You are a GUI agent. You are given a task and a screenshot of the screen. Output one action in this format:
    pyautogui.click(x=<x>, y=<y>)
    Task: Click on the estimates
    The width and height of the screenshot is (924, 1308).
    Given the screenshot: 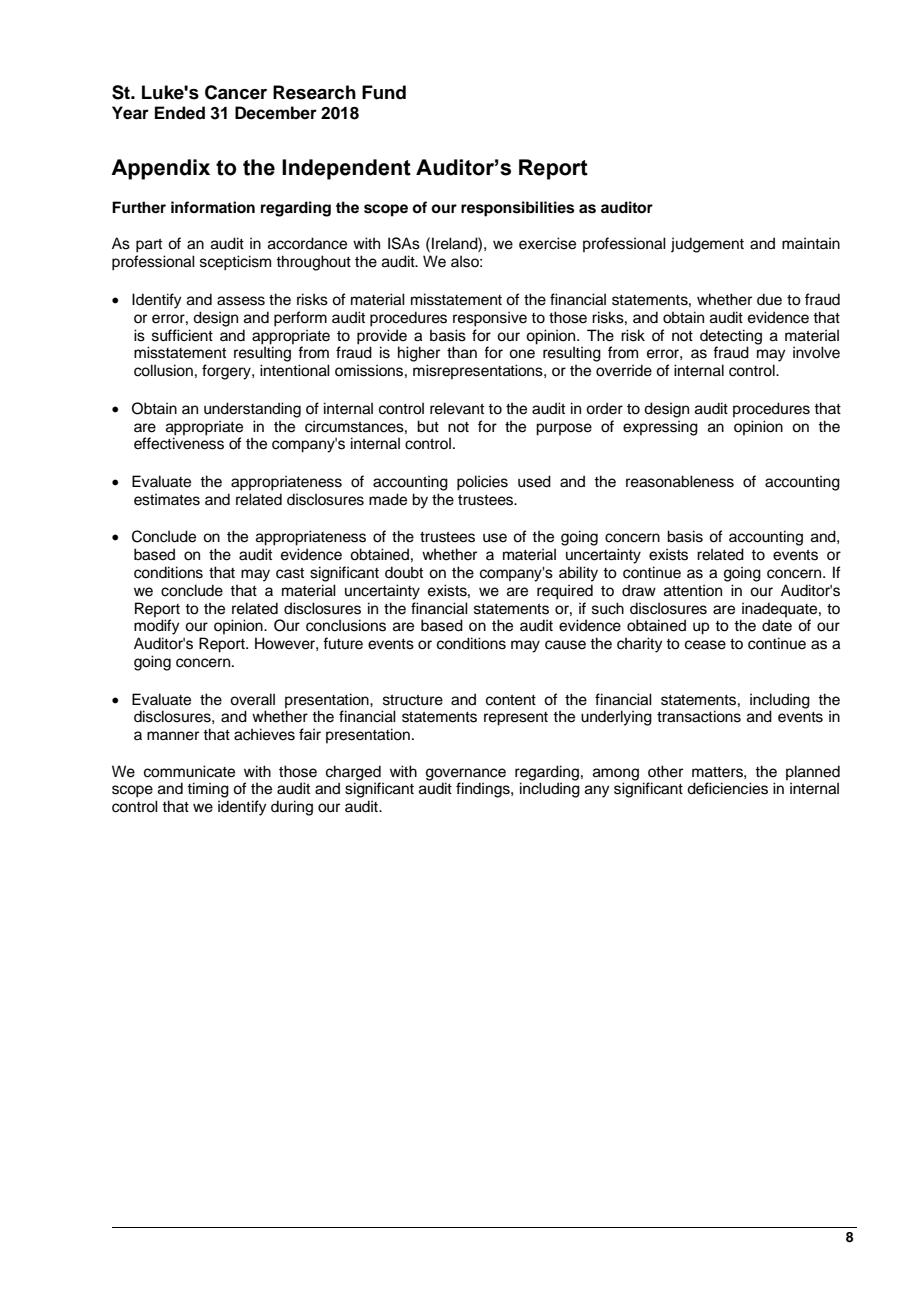 What is the action you would take?
    pyautogui.click(x=167, y=499)
